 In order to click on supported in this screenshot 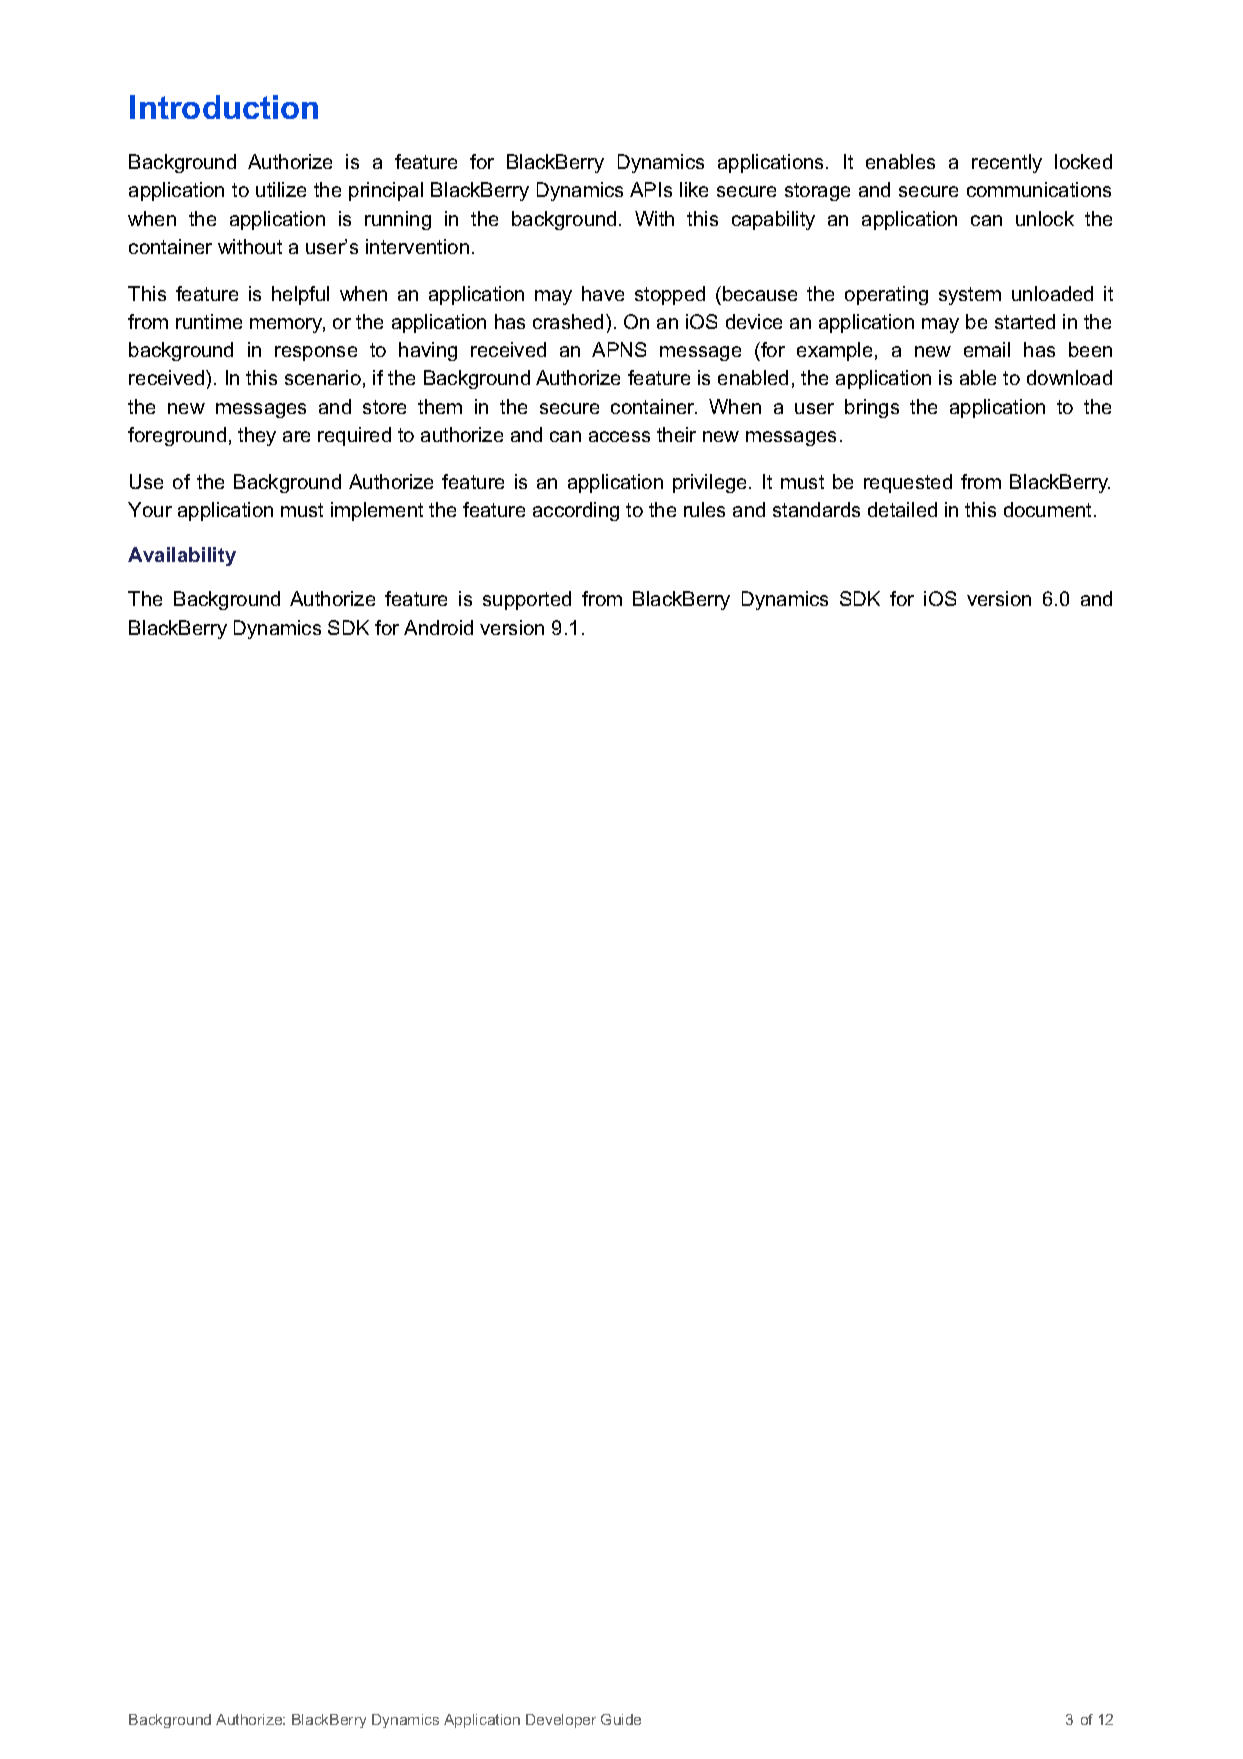, I will do `click(527, 600)`.
